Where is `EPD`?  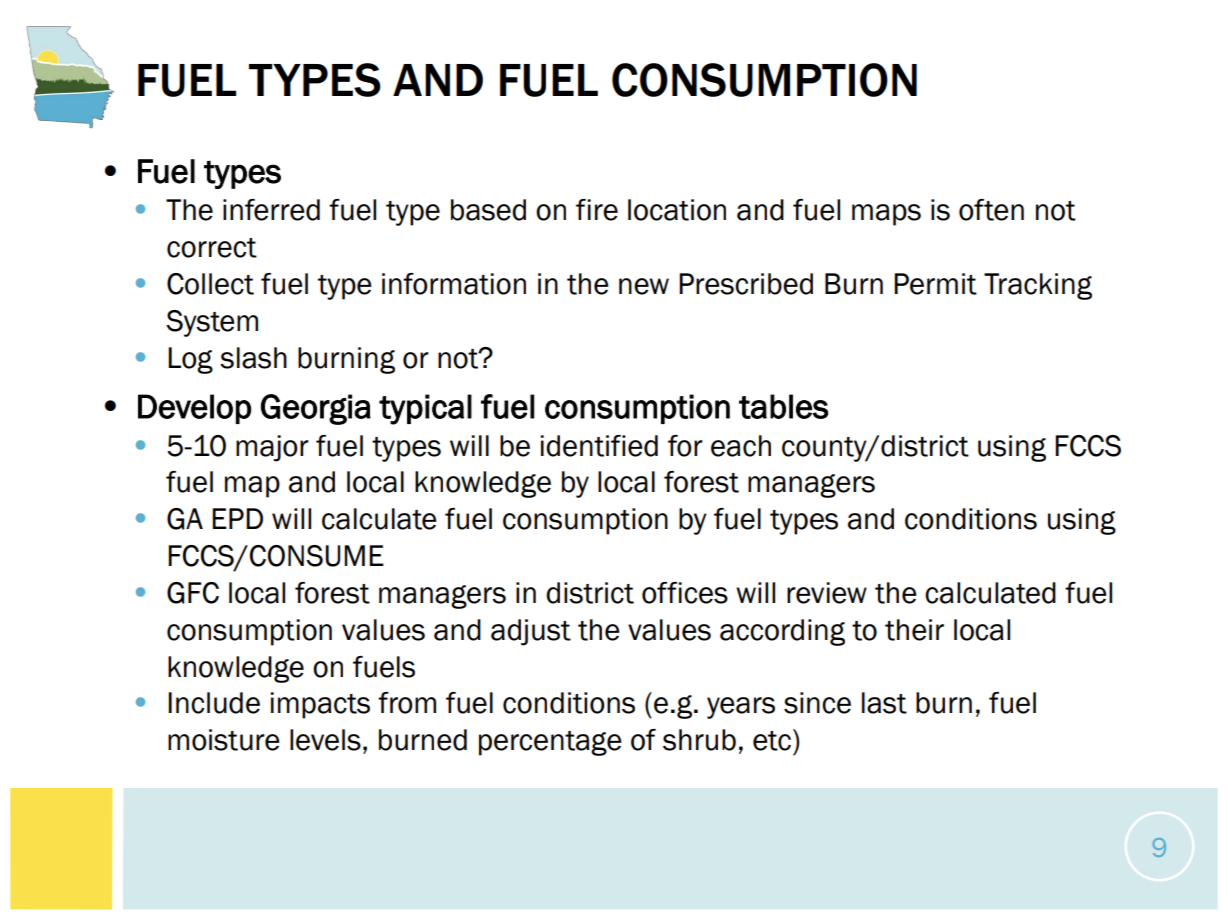
EPD is located at coordinates (237, 518).
